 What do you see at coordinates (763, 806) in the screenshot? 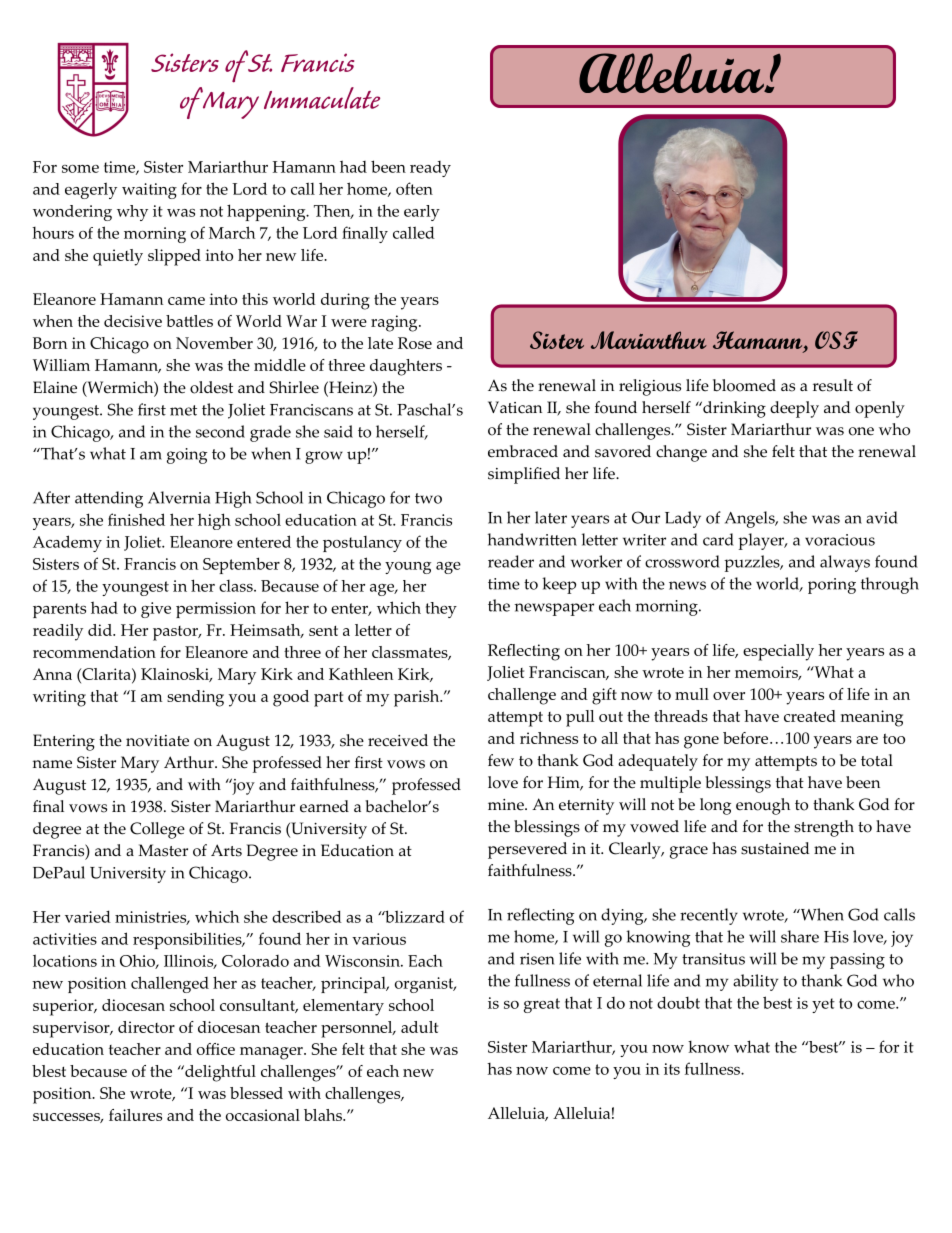
I see `enough` at bounding box center [763, 806].
